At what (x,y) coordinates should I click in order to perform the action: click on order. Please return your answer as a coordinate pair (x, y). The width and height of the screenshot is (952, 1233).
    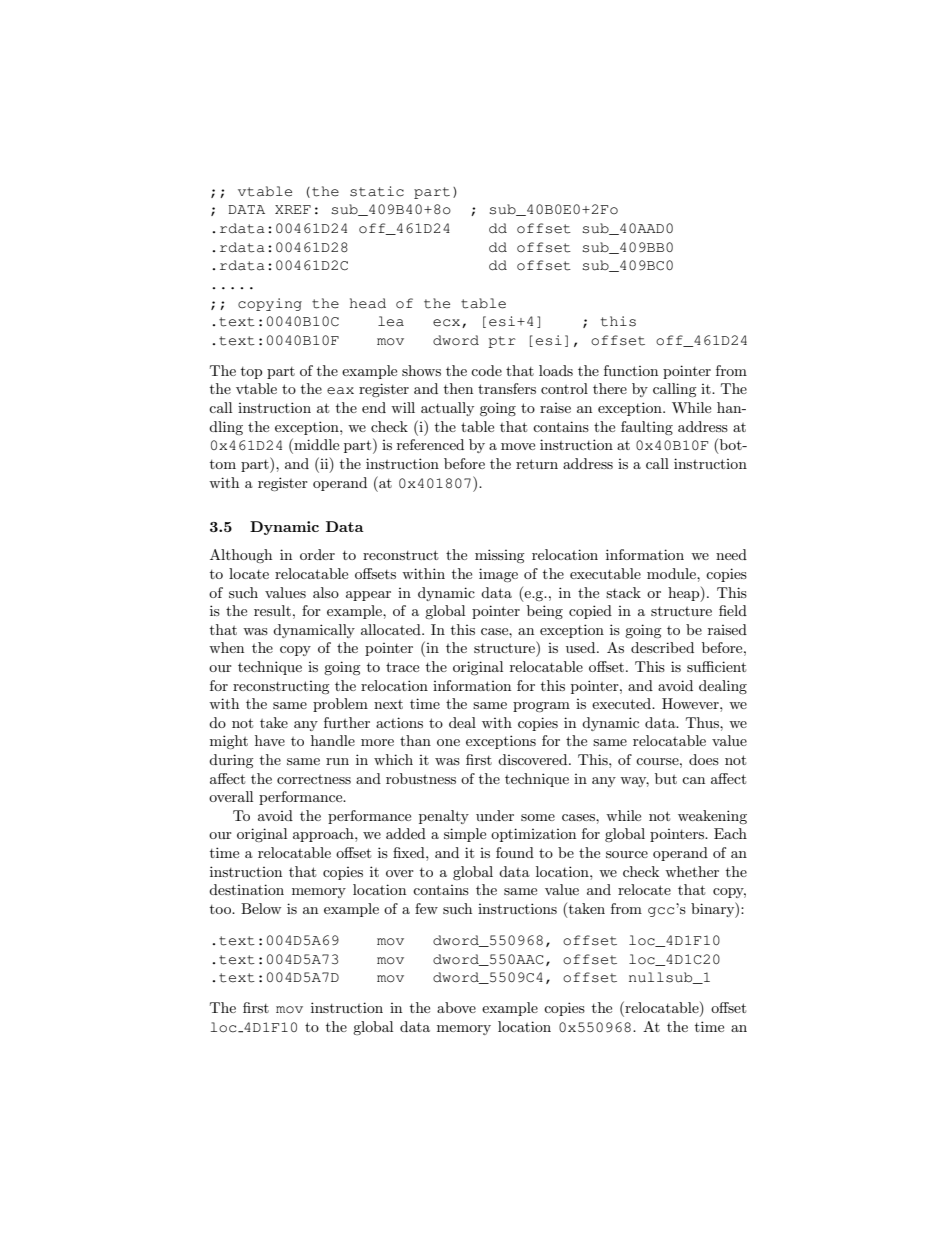
    Looking at the image, I should click on (317, 554).
